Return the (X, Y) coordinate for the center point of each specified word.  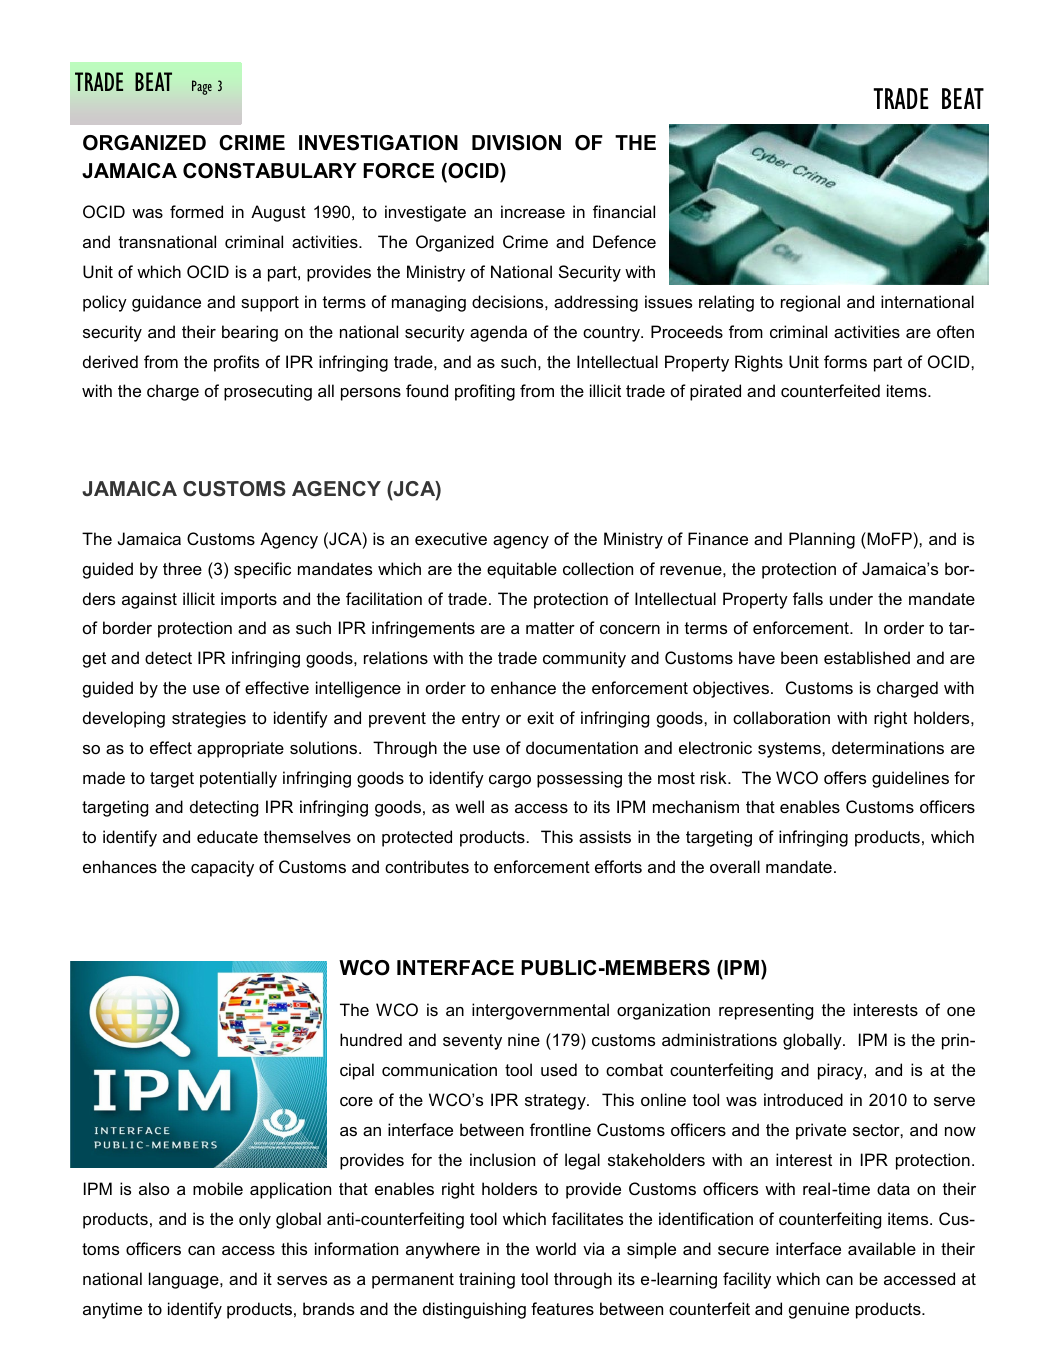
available (882, 1248)
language (185, 1280)
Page (202, 87)
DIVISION (516, 143)
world (556, 1248)
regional (810, 303)
